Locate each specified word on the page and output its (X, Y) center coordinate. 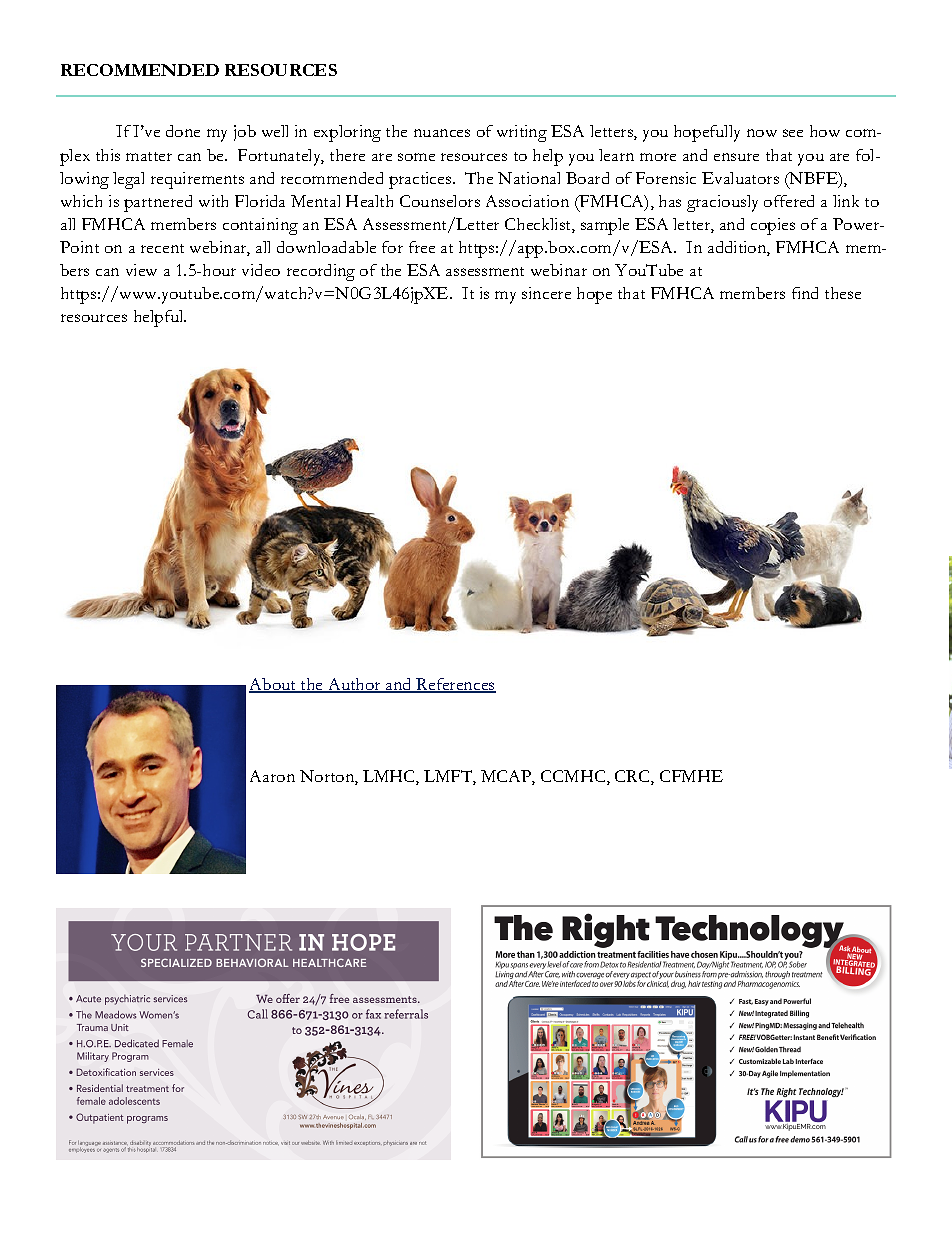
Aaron (272, 776)
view (141, 270)
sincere (546, 293)
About (274, 685)
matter (149, 156)
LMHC (390, 777)
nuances (442, 133)
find (805, 293)
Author (354, 685)
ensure (736, 157)
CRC (633, 777)
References (455, 685)
